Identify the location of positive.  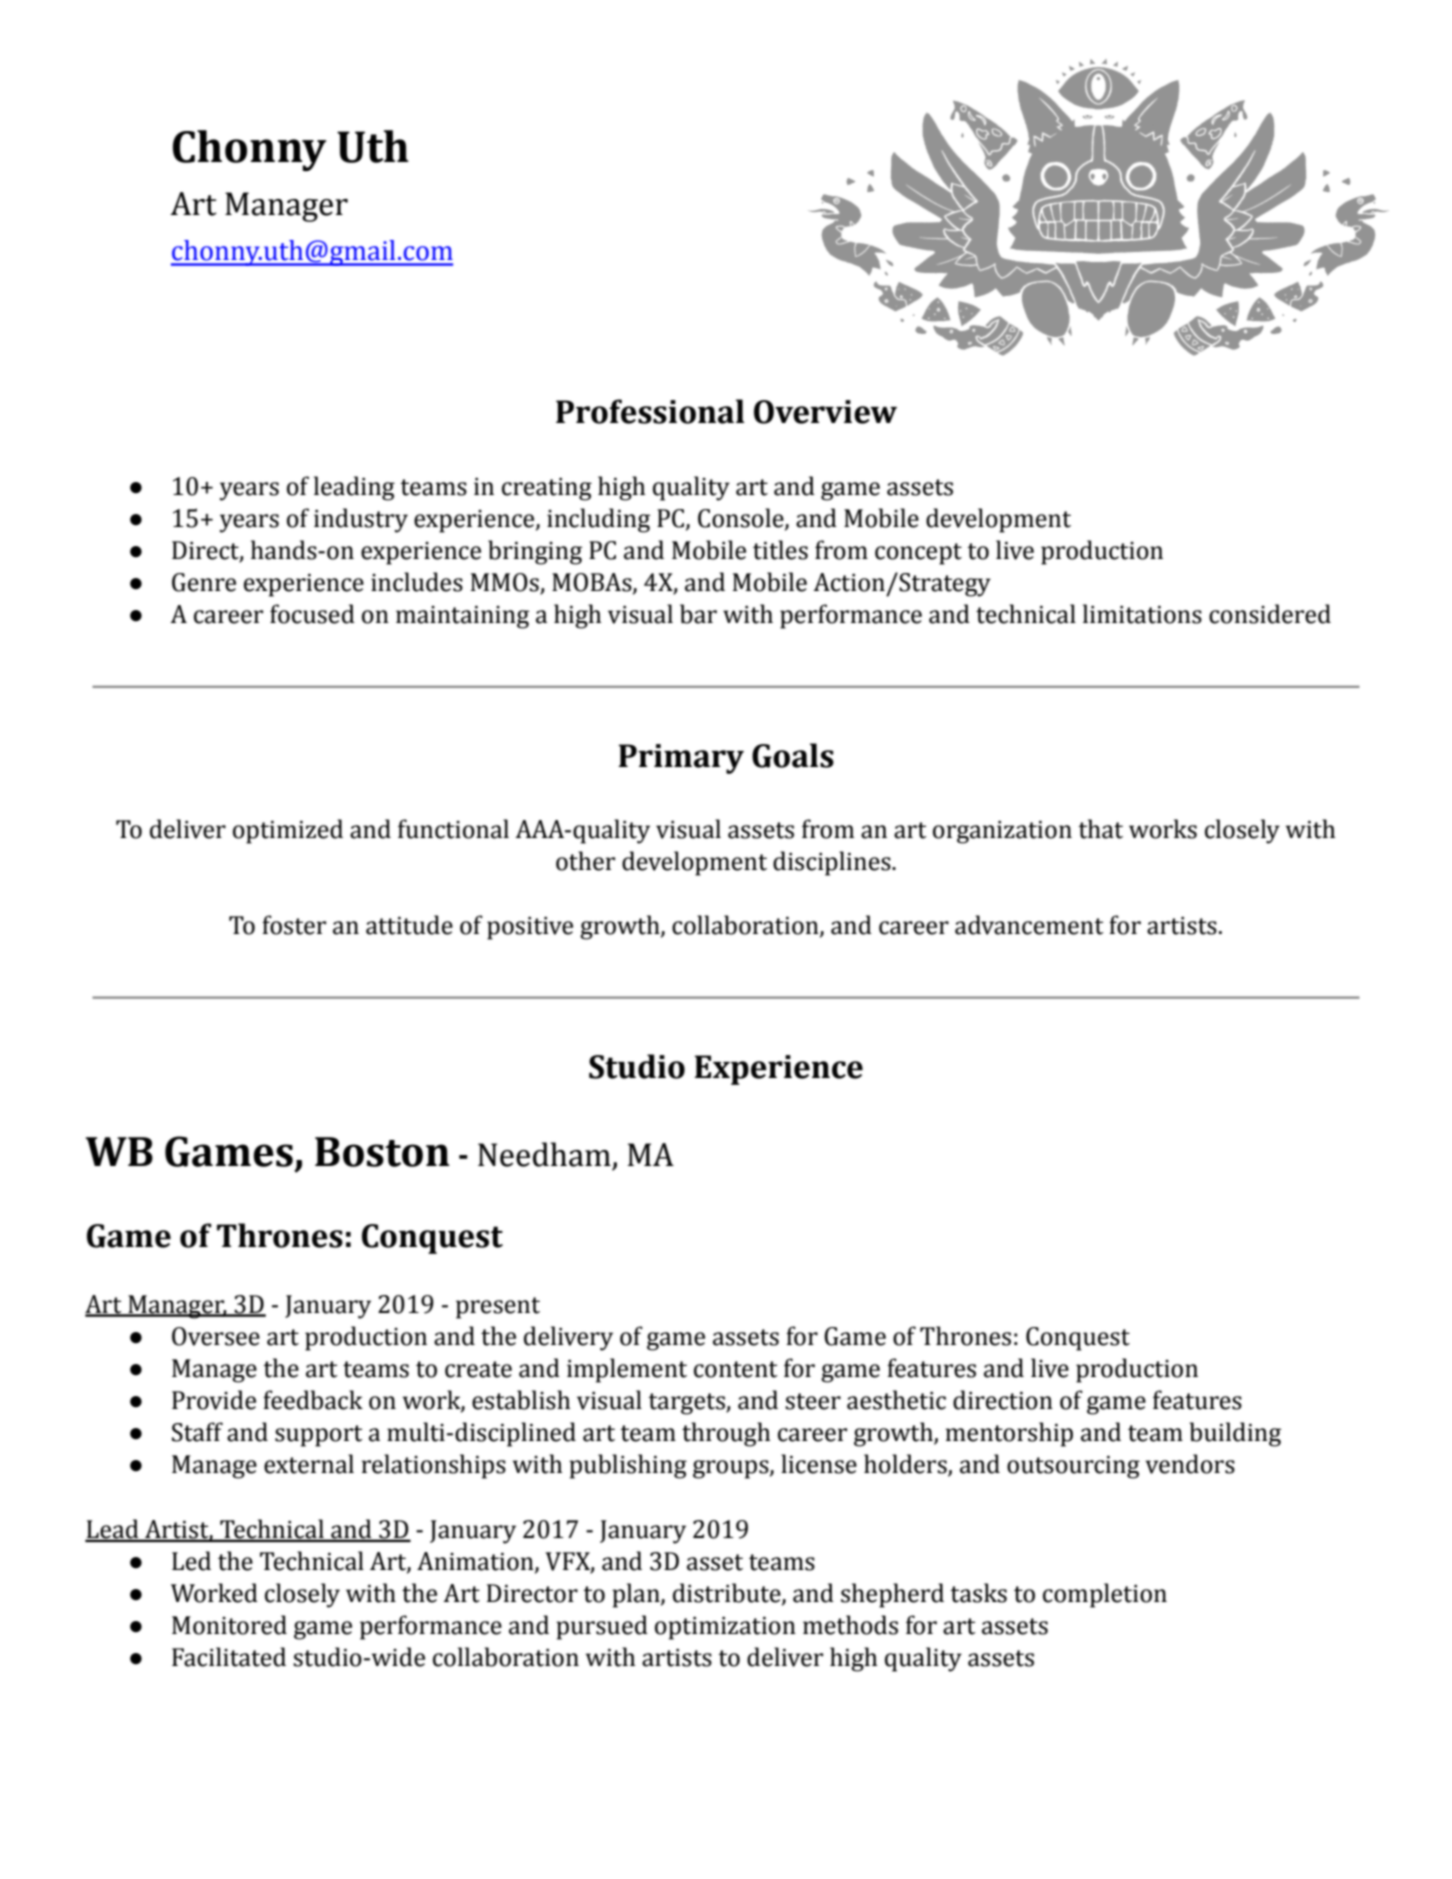
(530, 928).
